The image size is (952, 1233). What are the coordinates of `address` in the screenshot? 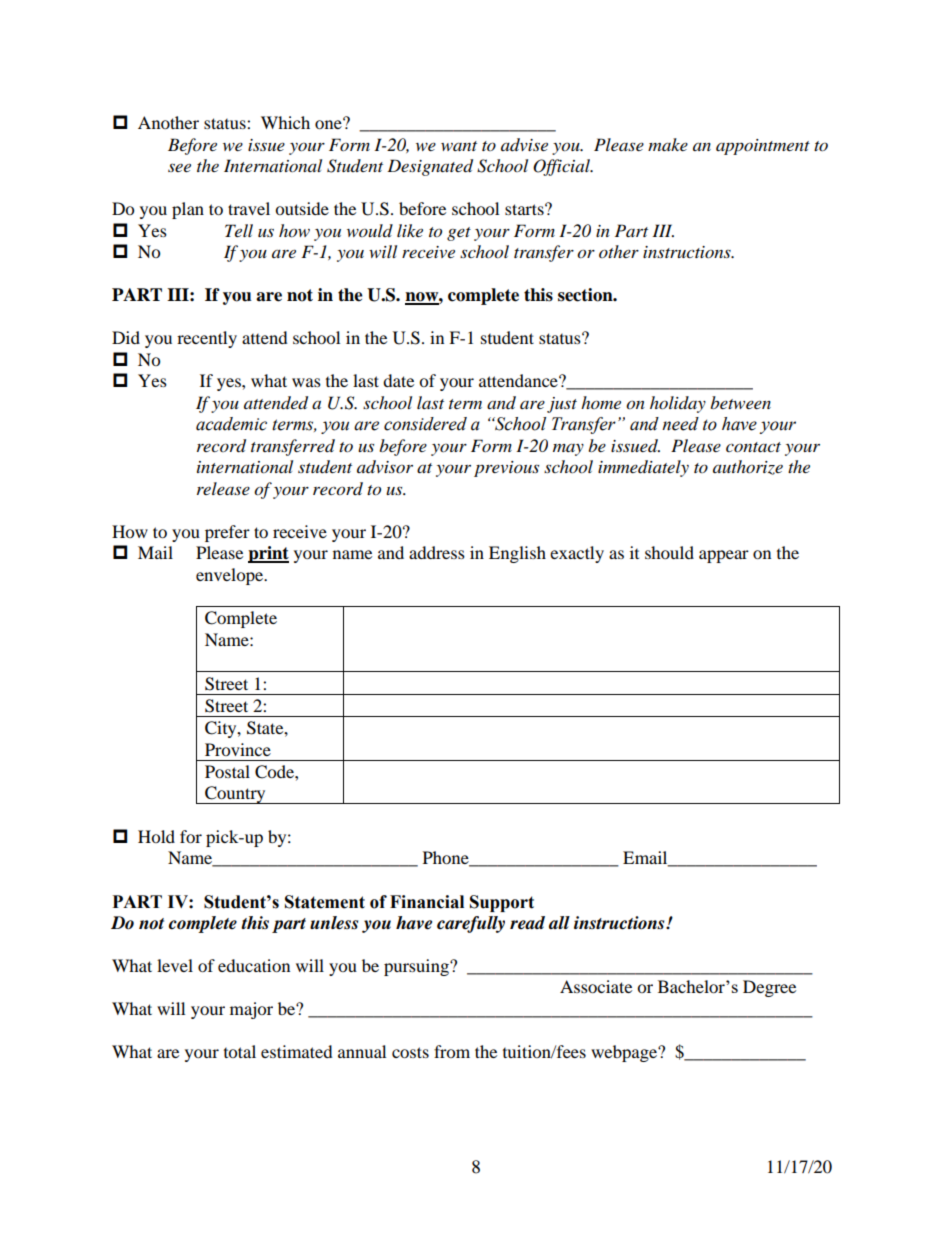 It's located at (437, 552).
